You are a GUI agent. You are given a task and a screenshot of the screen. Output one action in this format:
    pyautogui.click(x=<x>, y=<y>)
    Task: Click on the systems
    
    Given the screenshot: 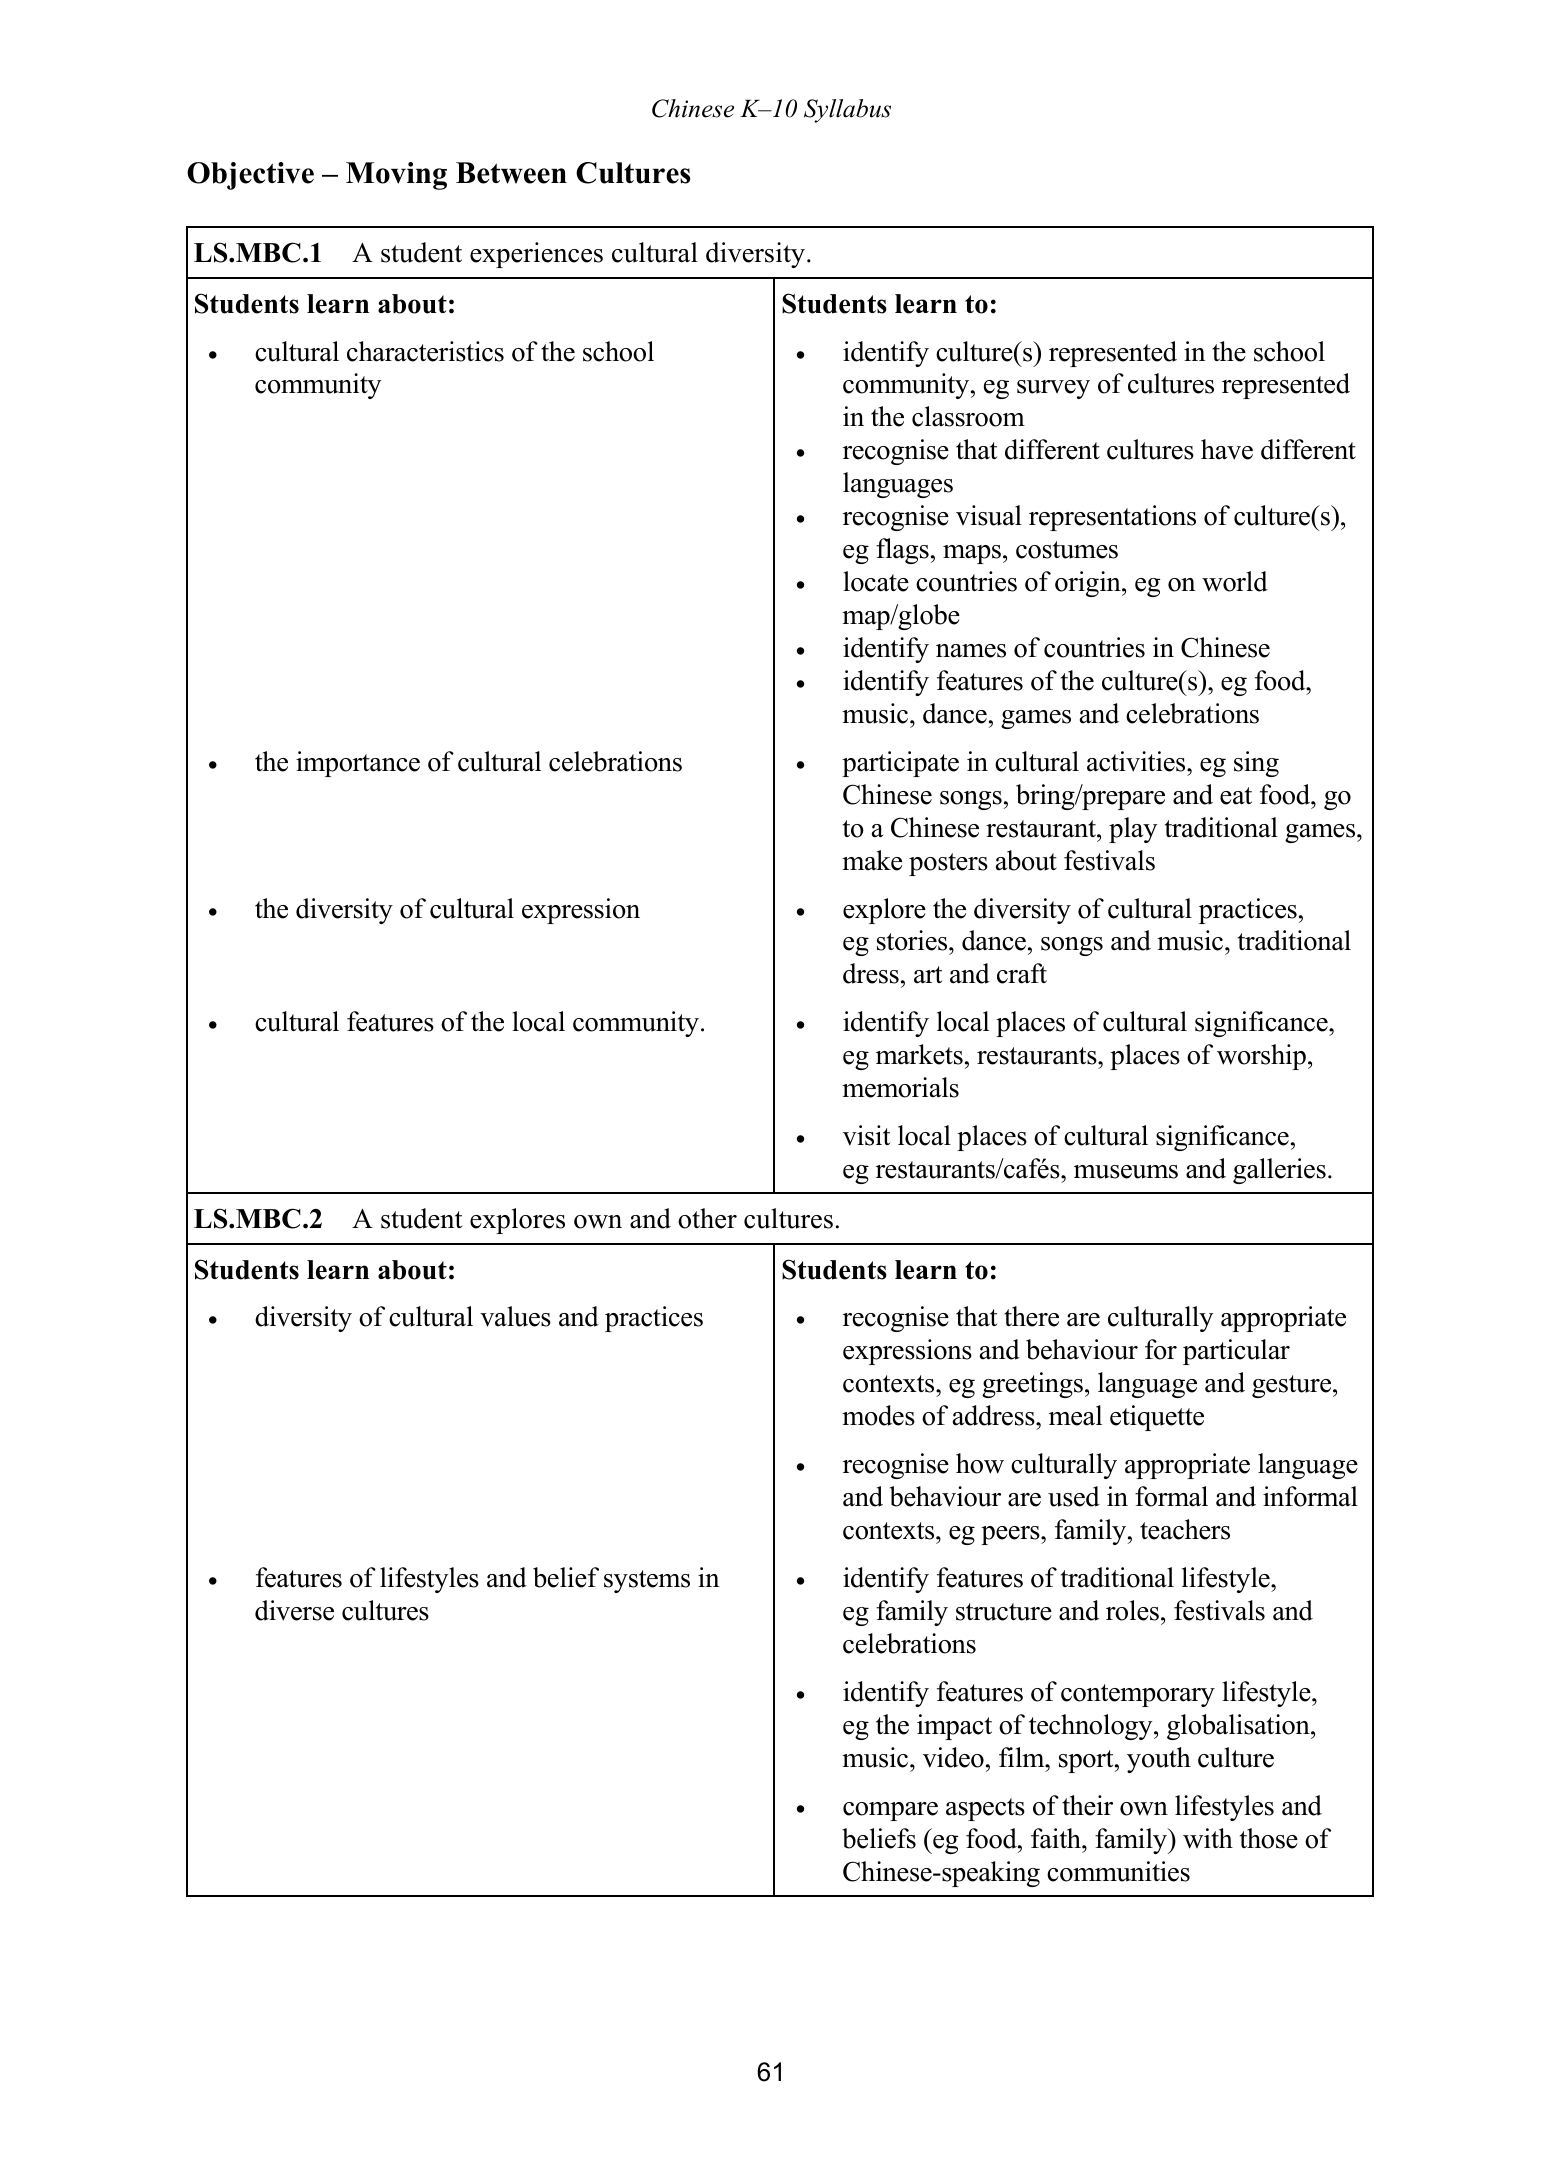 What is the action you would take?
    pyautogui.click(x=647, y=1581)
